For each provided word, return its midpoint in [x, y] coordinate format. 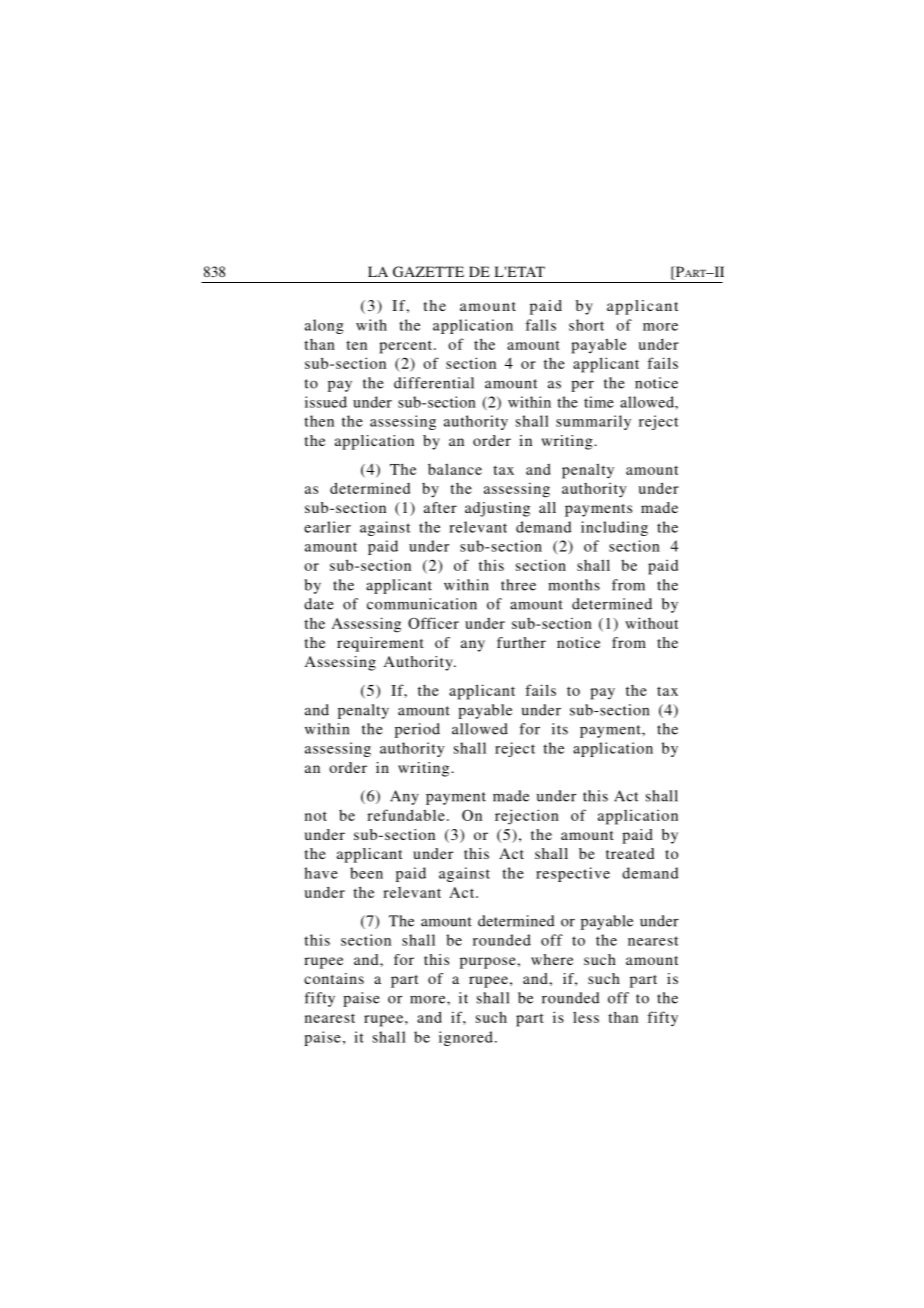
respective [573, 874]
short [586, 325]
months [574, 585]
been [366, 873]
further [521, 642]
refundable [406, 815]
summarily [593, 422]
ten [356, 345]
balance [455, 469]
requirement [380, 644]
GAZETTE [428, 271]
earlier [327, 527]
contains [334, 978]
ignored [466, 1038]
